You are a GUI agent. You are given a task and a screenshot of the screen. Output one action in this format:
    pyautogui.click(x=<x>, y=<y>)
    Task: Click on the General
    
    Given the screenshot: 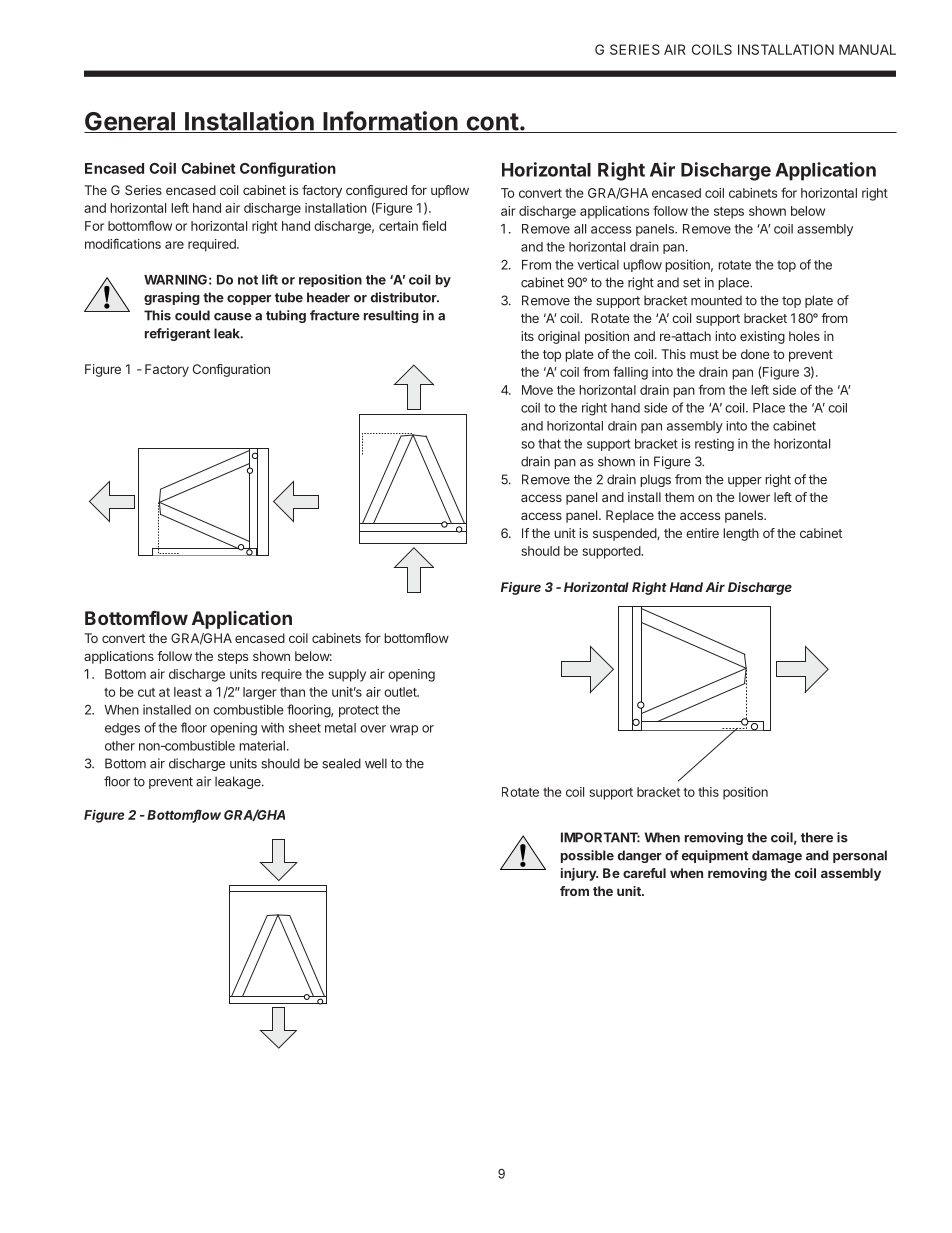 What is the action you would take?
    pyautogui.click(x=130, y=122)
